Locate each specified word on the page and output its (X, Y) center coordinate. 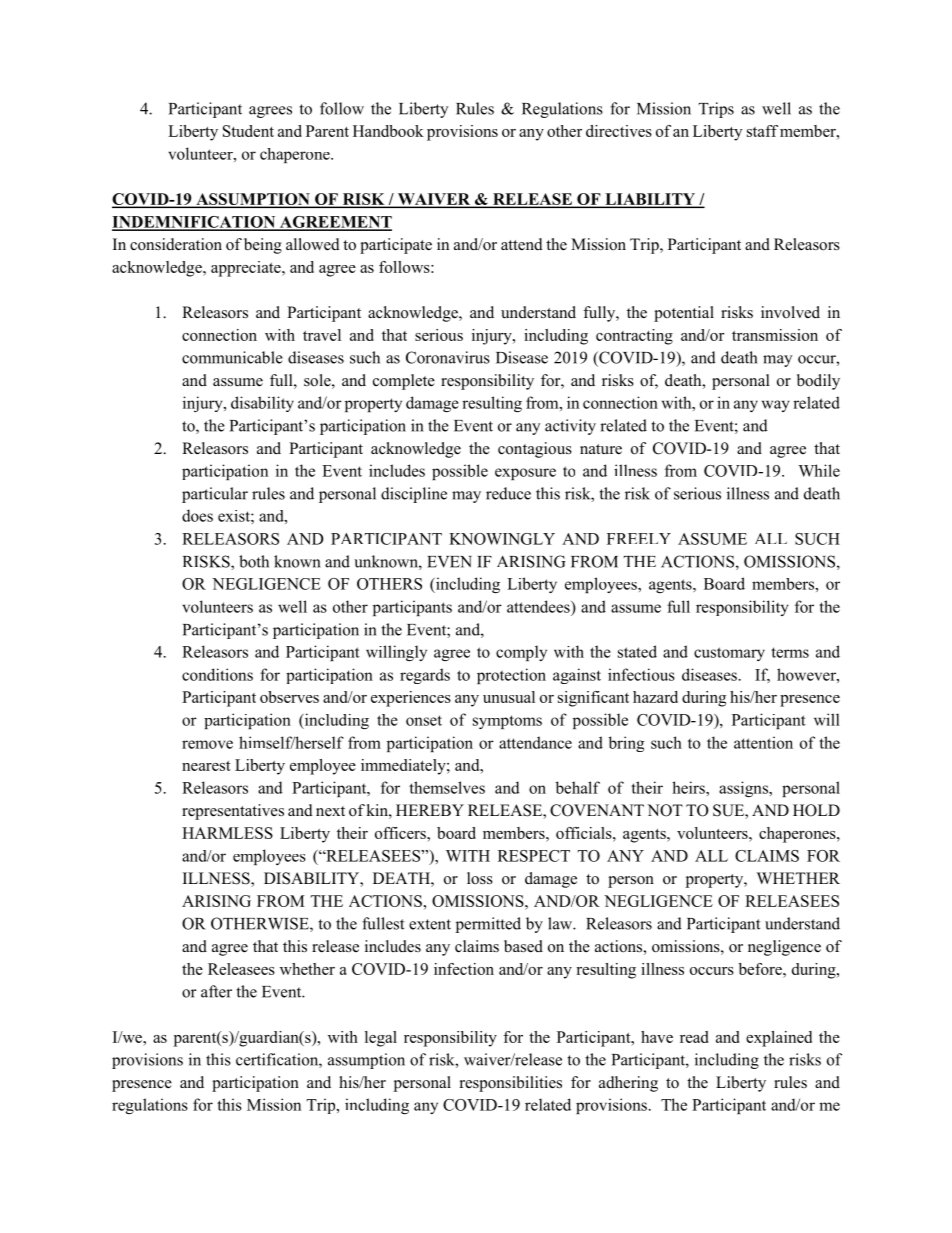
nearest (206, 766)
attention (763, 742)
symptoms (507, 722)
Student (248, 131)
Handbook (388, 131)
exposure (525, 474)
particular (215, 495)
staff (762, 131)
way (776, 406)
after (216, 991)
